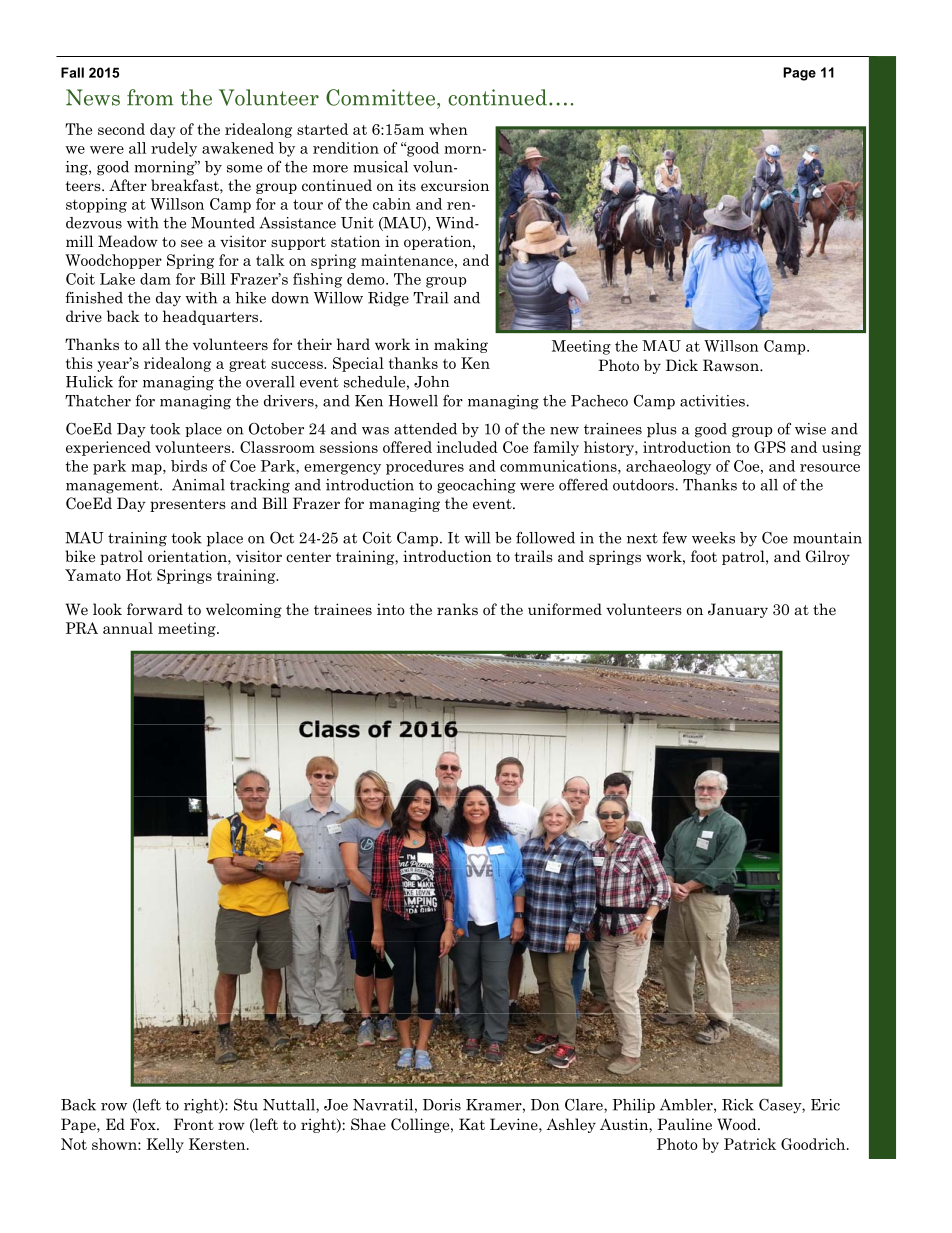 The height and width of the screenshot is (1233, 952). Describe the element at coordinates (448, 129) in the screenshot. I see `when` at that location.
